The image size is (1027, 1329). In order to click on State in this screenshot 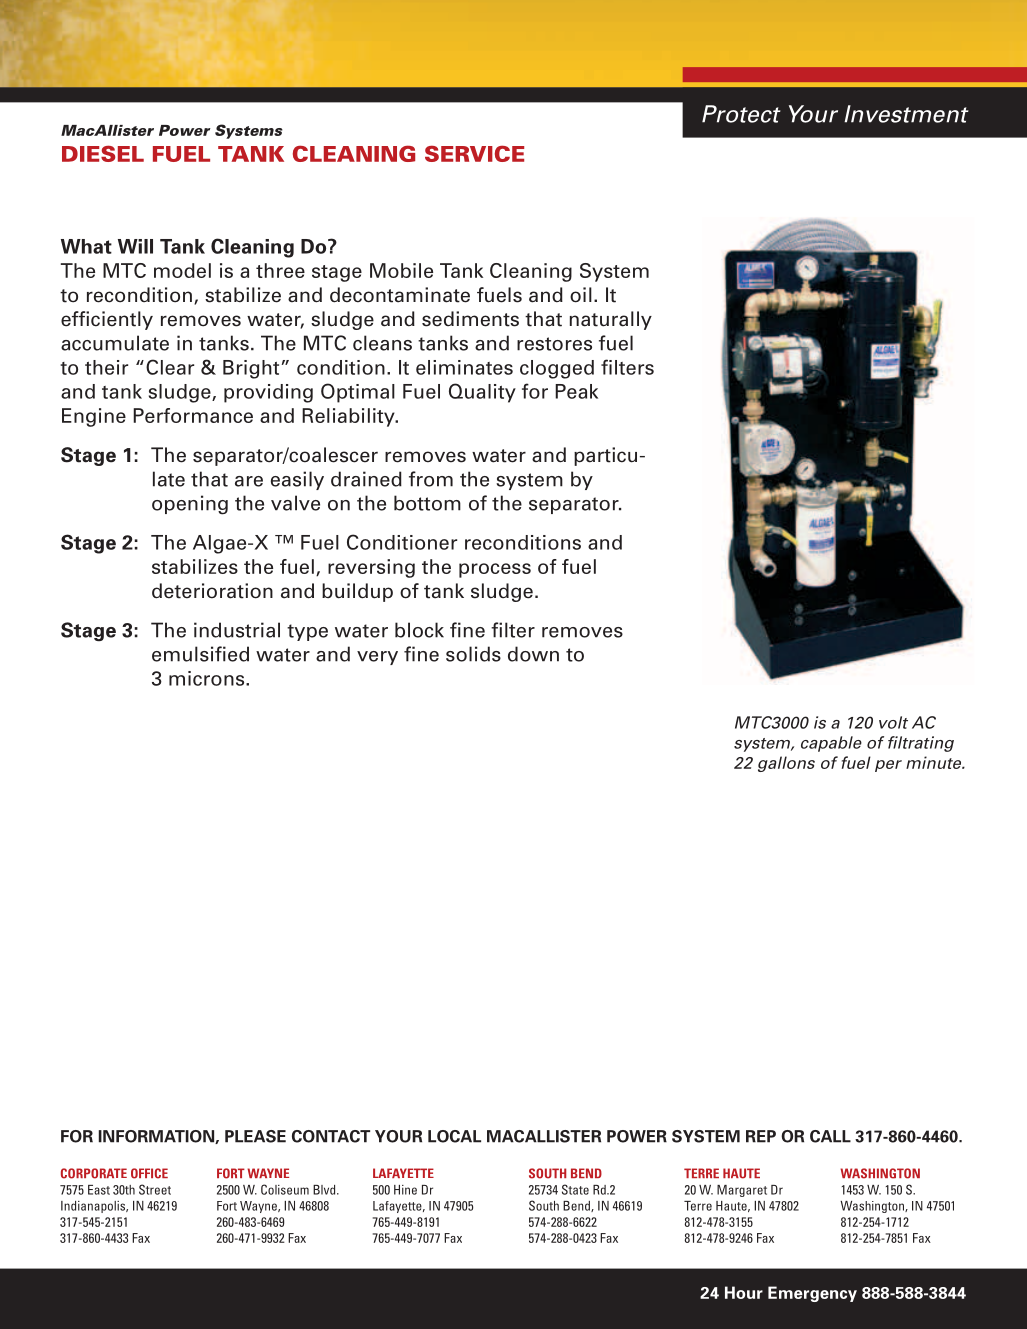, I will do `click(575, 1189)`.
